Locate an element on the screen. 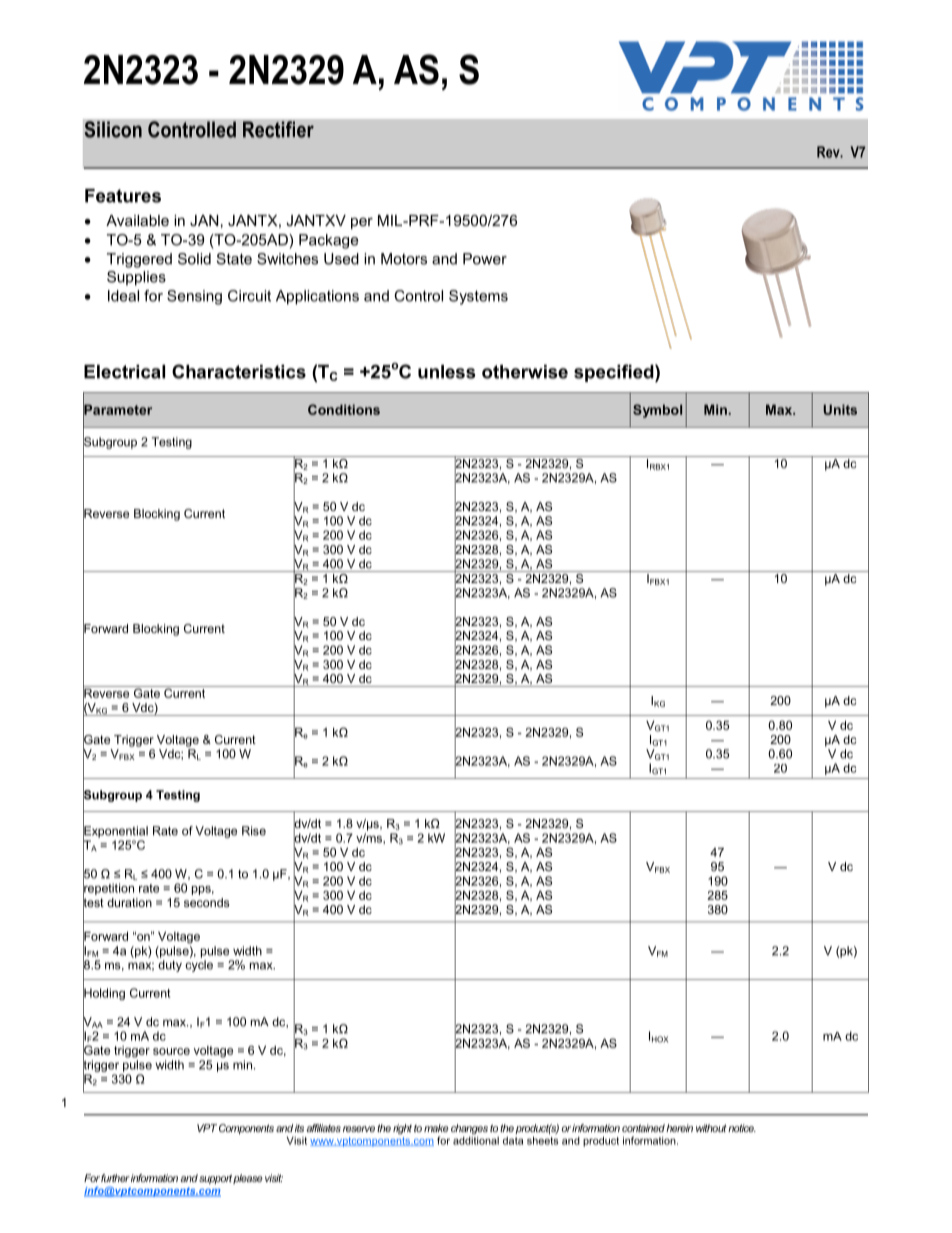 The width and height of the screenshot is (952, 1233). support is located at coordinates (215, 1179).
